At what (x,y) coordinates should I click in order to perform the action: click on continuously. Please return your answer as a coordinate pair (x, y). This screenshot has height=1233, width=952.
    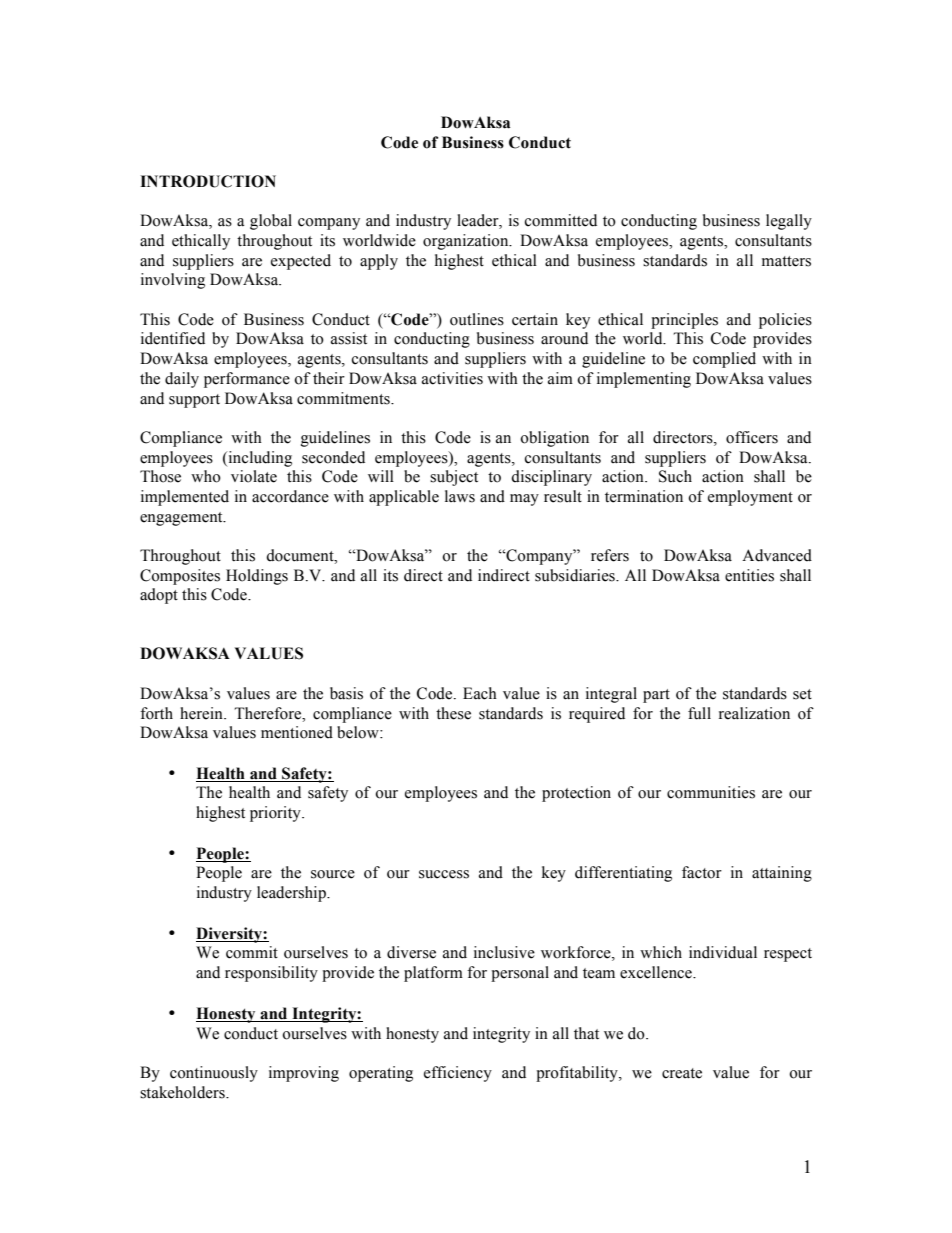
    Looking at the image, I should click on (214, 1074).
